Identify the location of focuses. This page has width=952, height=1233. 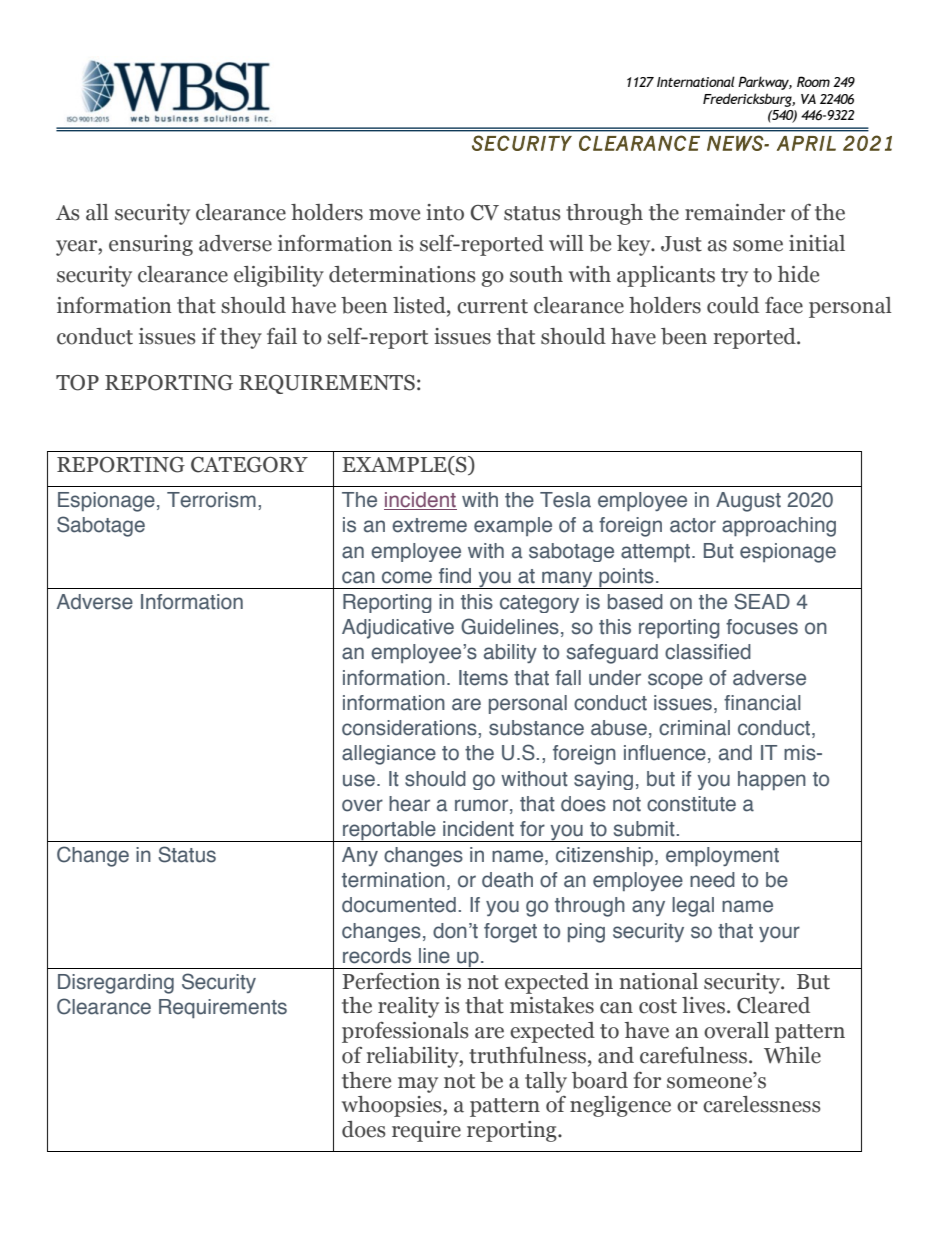
(762, 627).
